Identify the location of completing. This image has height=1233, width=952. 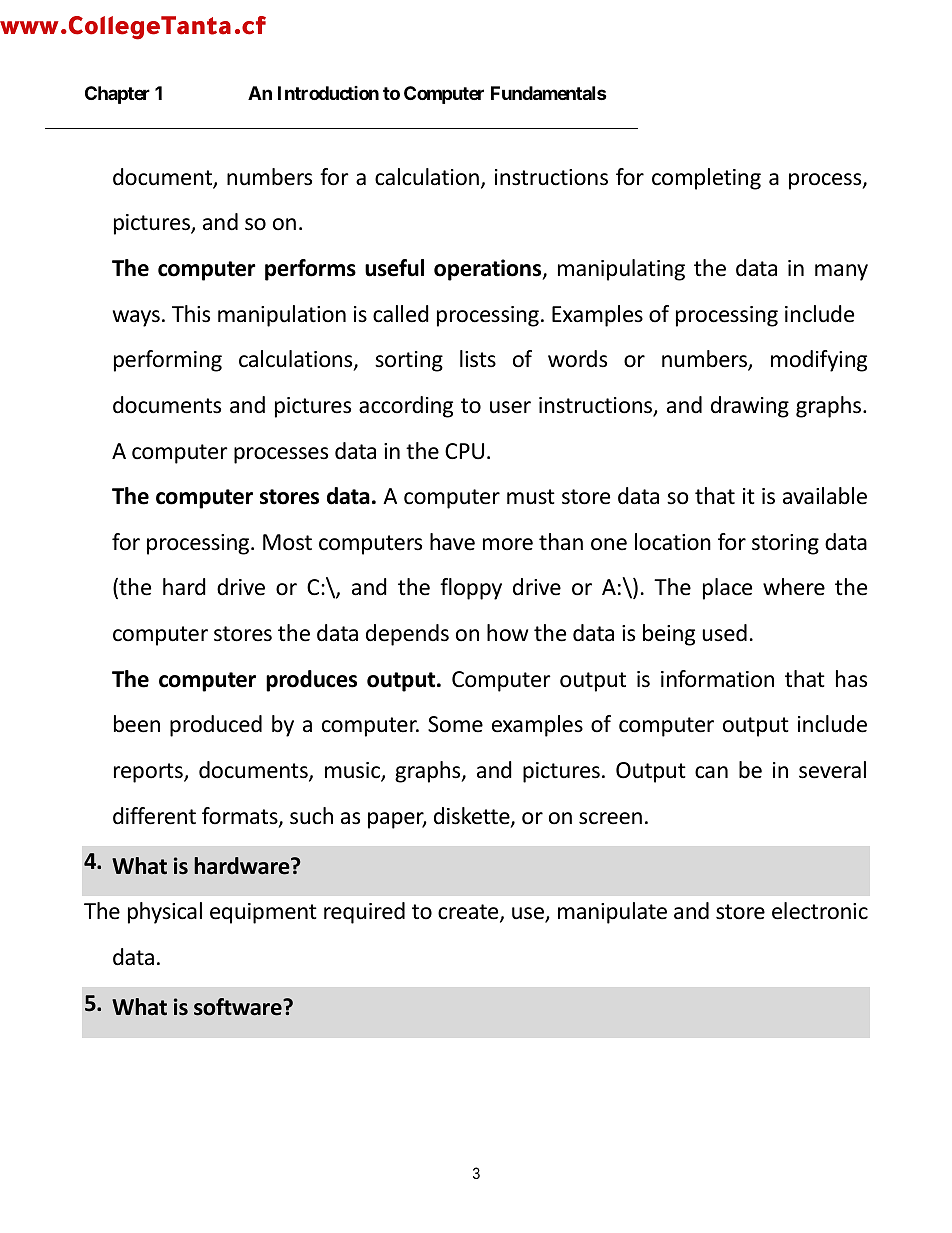
(706, 179).
